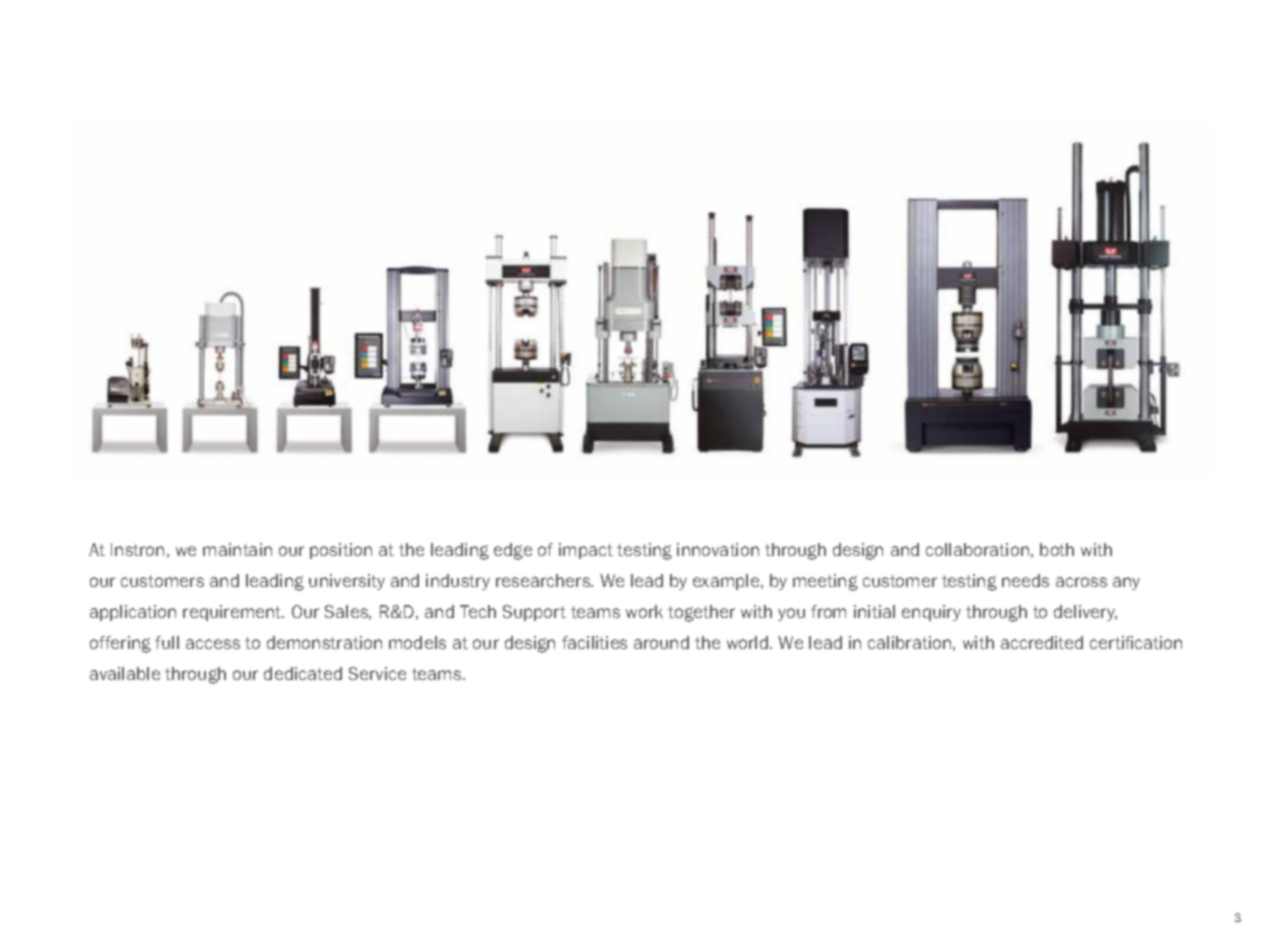  Describe the element at coordinates (586, 551) in the page. I see `impact` at that location.
